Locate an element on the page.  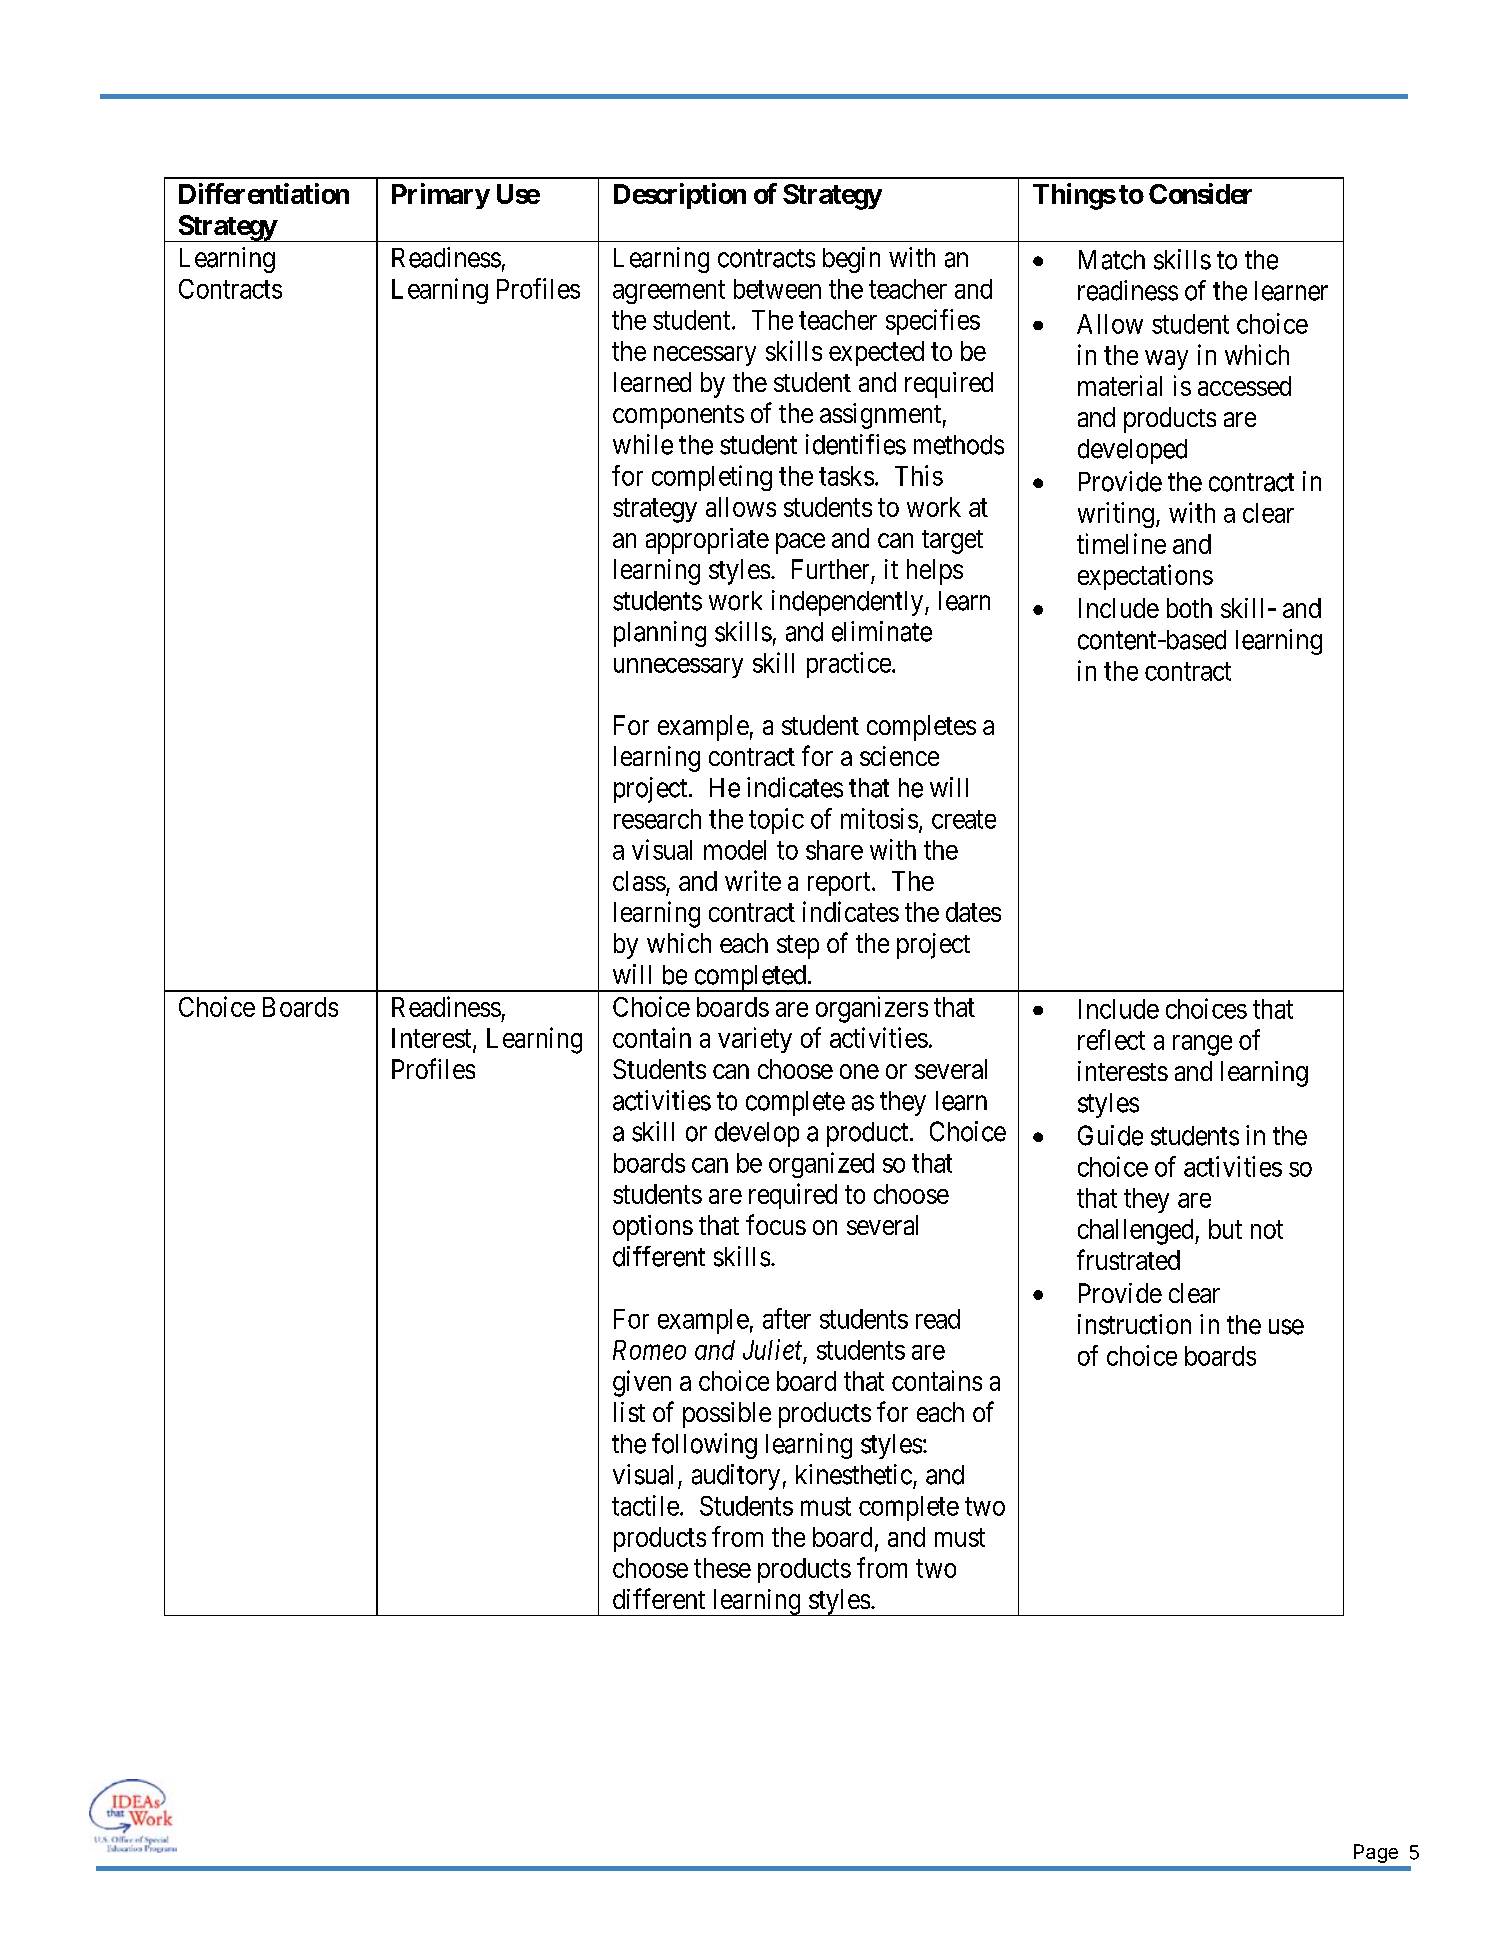
tactile is located at coordinates (645, 1505).
